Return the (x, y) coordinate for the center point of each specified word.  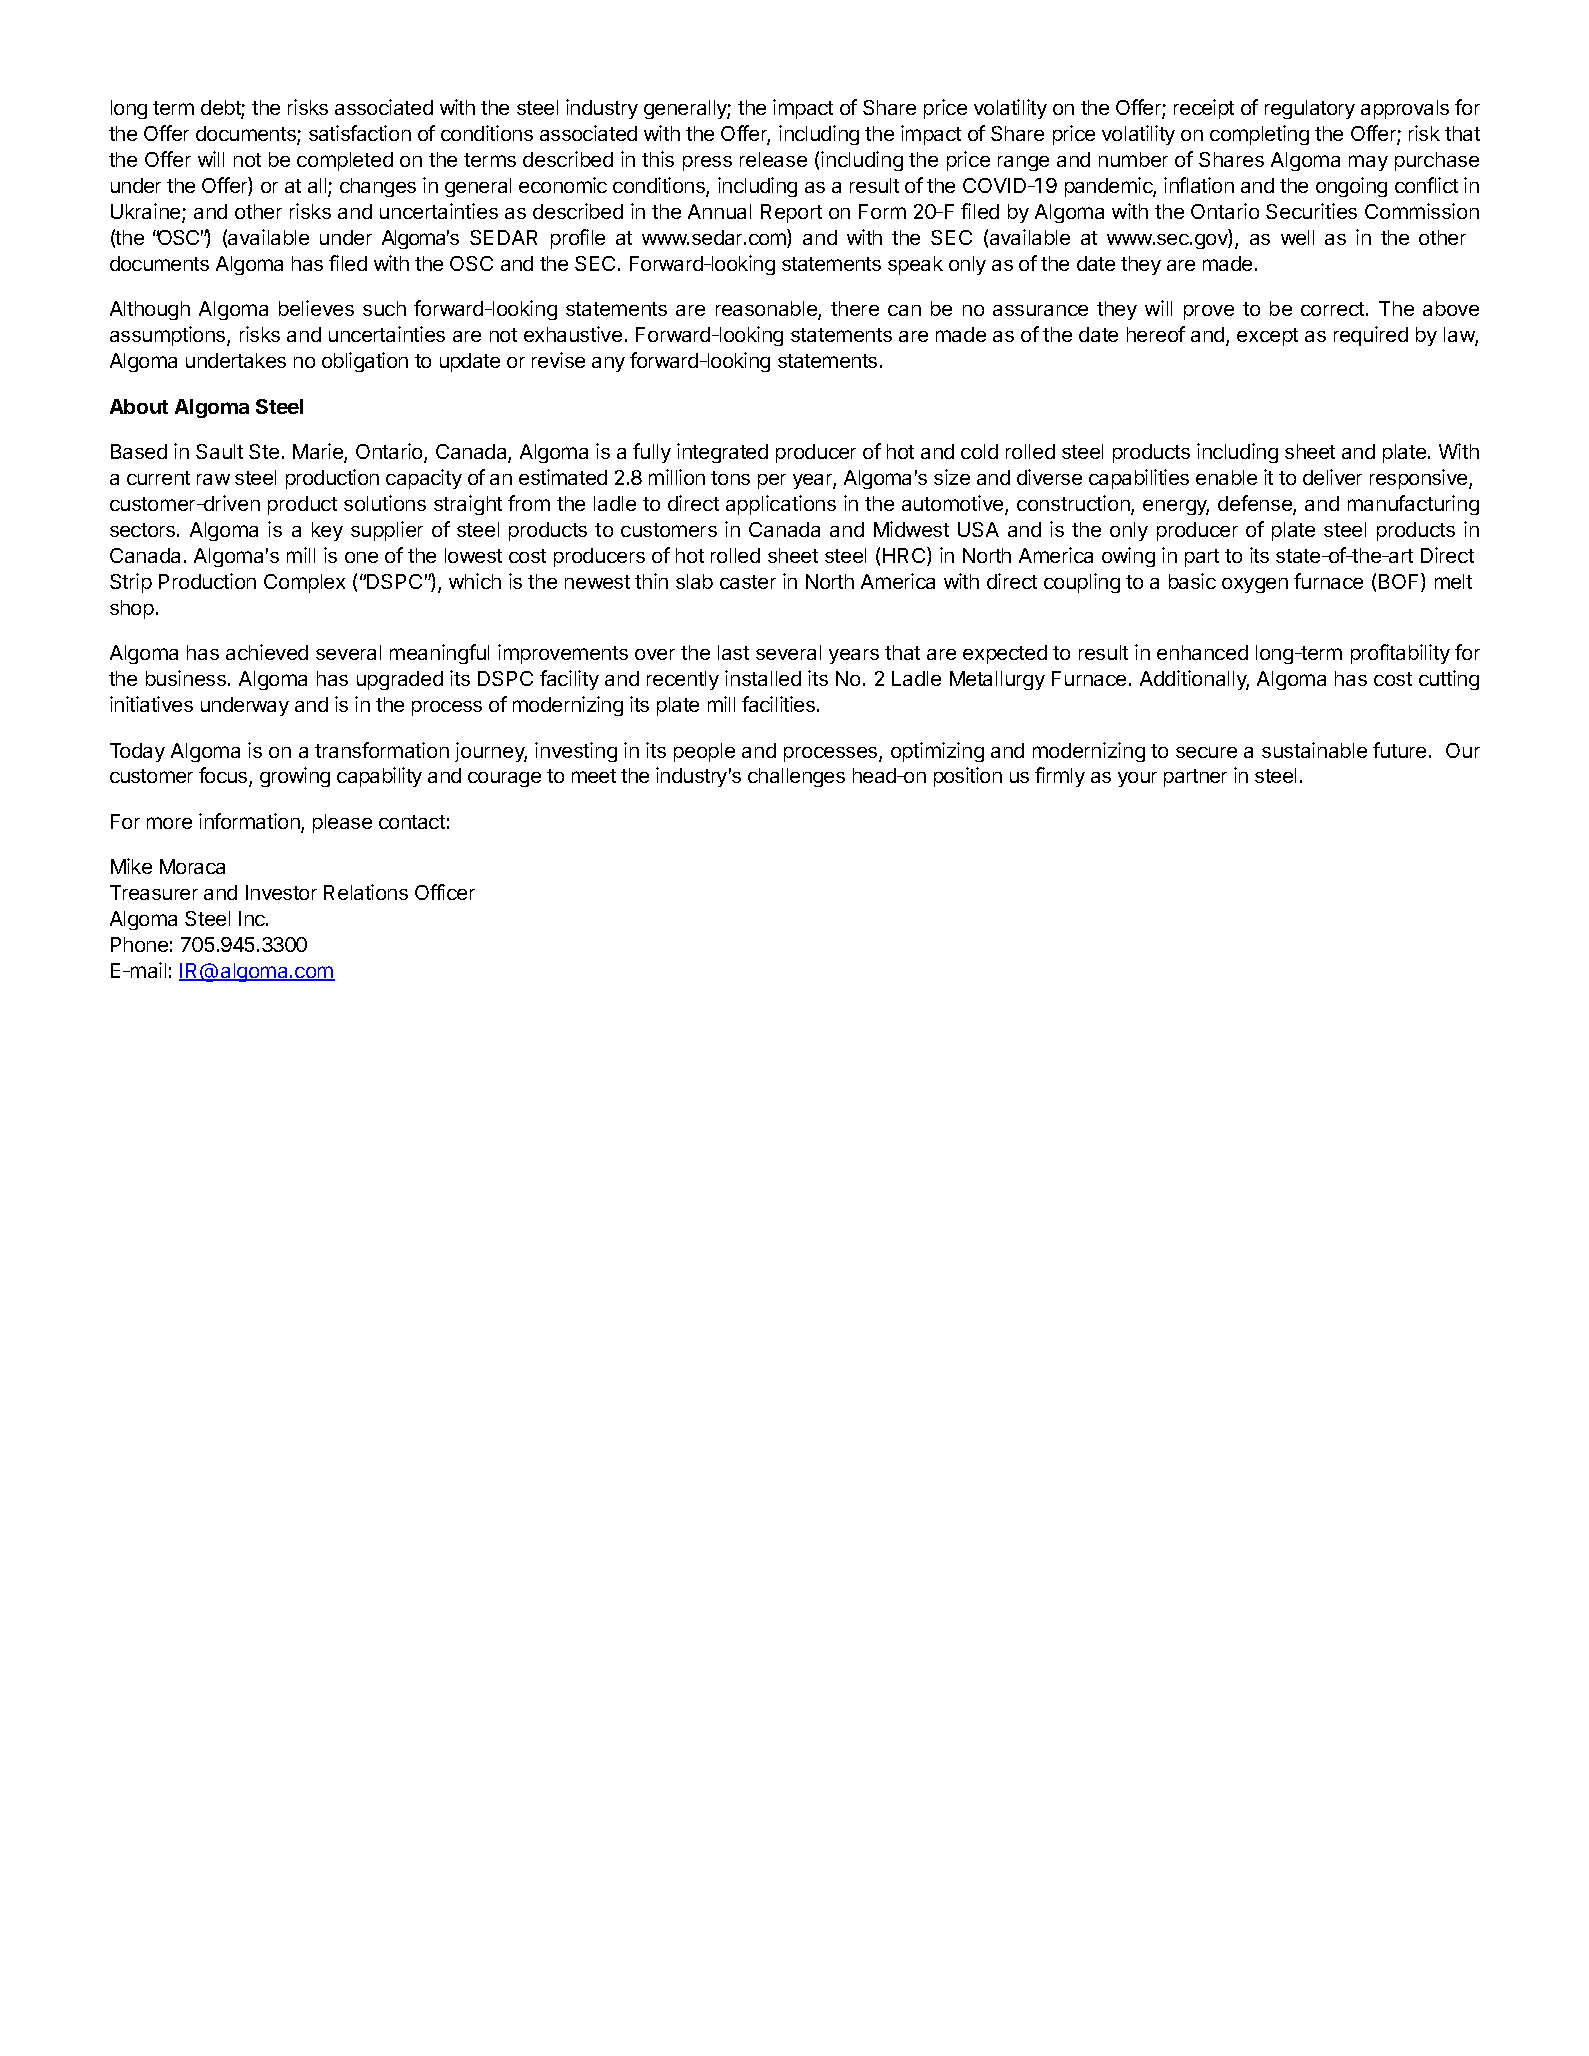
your (1137, 779)
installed (763, 678)
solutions (385, 503)
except (1267, 337)
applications (781, 505)
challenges (796, 777)
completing (1259, 135)
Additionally (1194, 680)
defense (1256, 504)
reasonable (767, 310)
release (773, 159)
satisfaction (360, 133)
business (186, 678)
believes (316, 308)
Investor (281, 892)
